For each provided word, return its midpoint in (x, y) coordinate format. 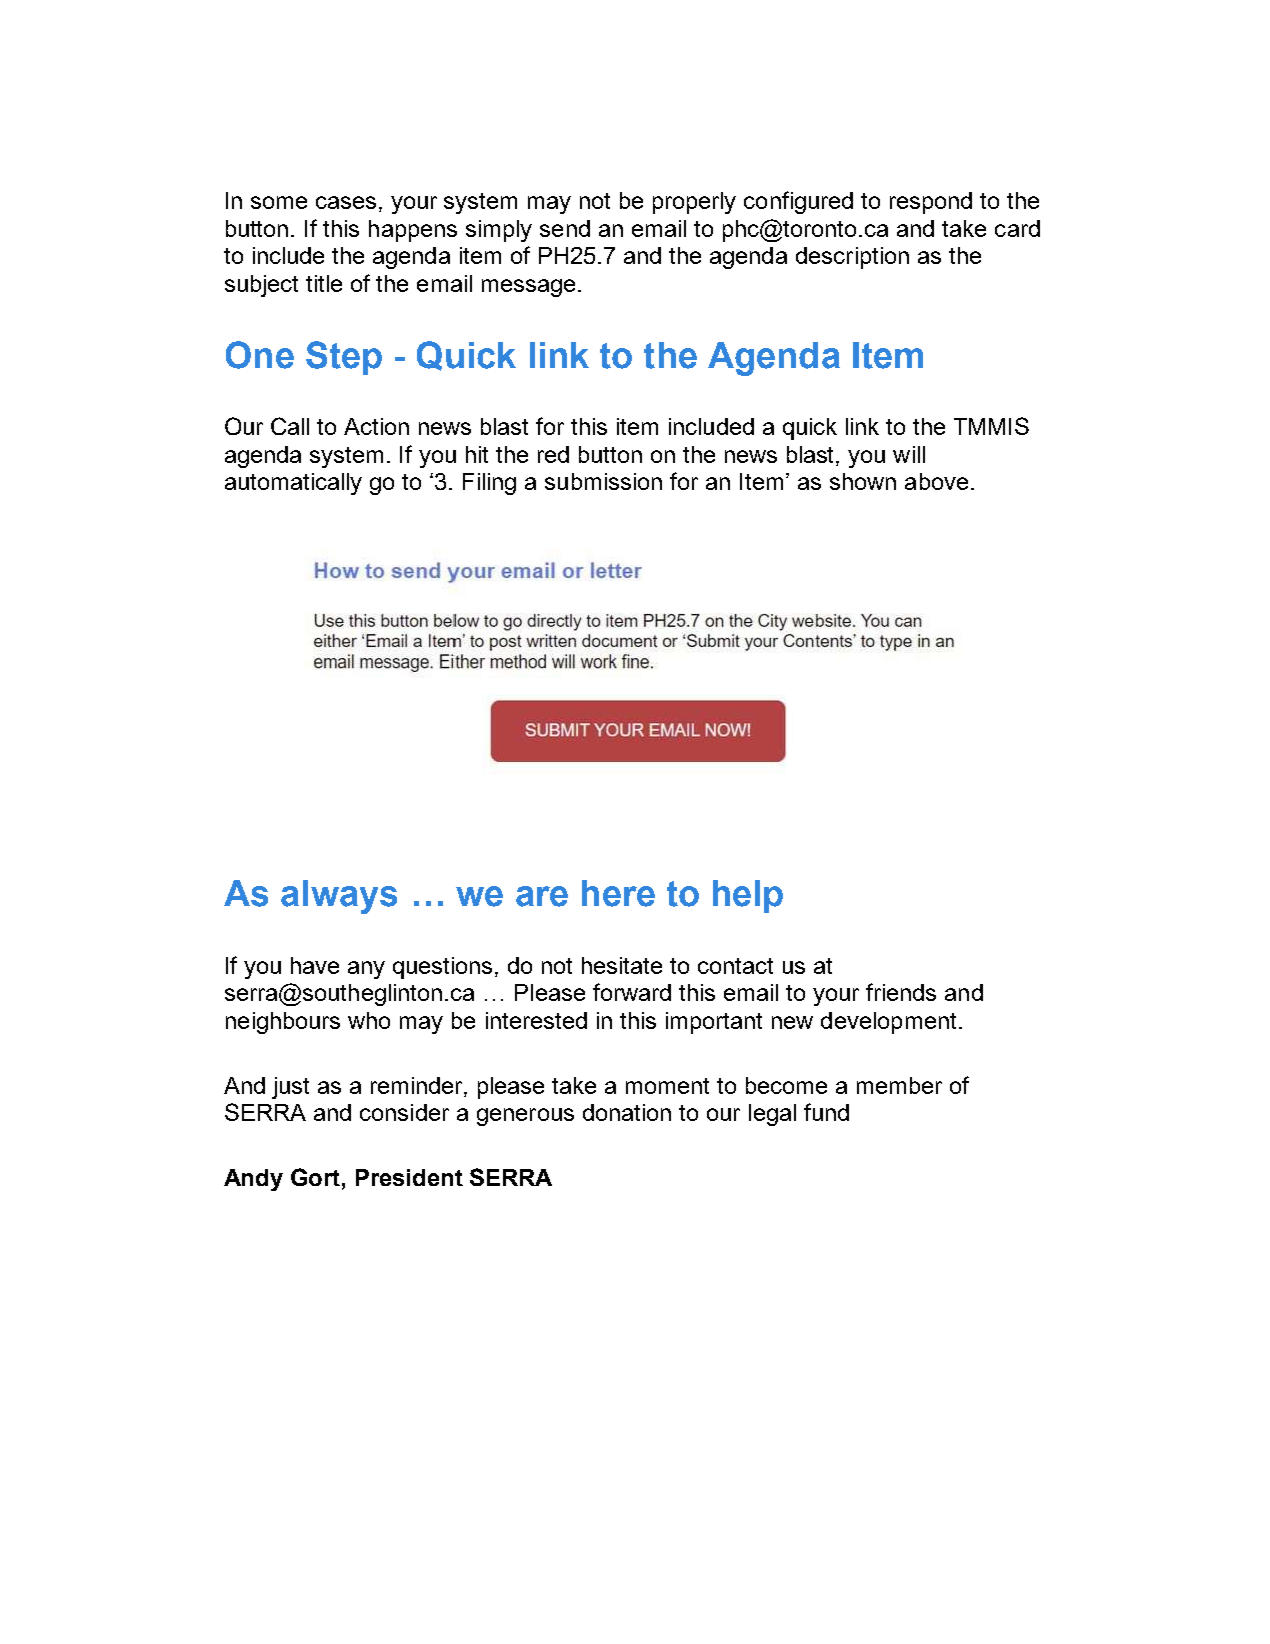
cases (346, 202)
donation (627, 1112)
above (936, 481)
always (339, 897)
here (618, 893)
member (899, 1085)
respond (931, 203)
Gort (317, 1177)
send (565, 228)
